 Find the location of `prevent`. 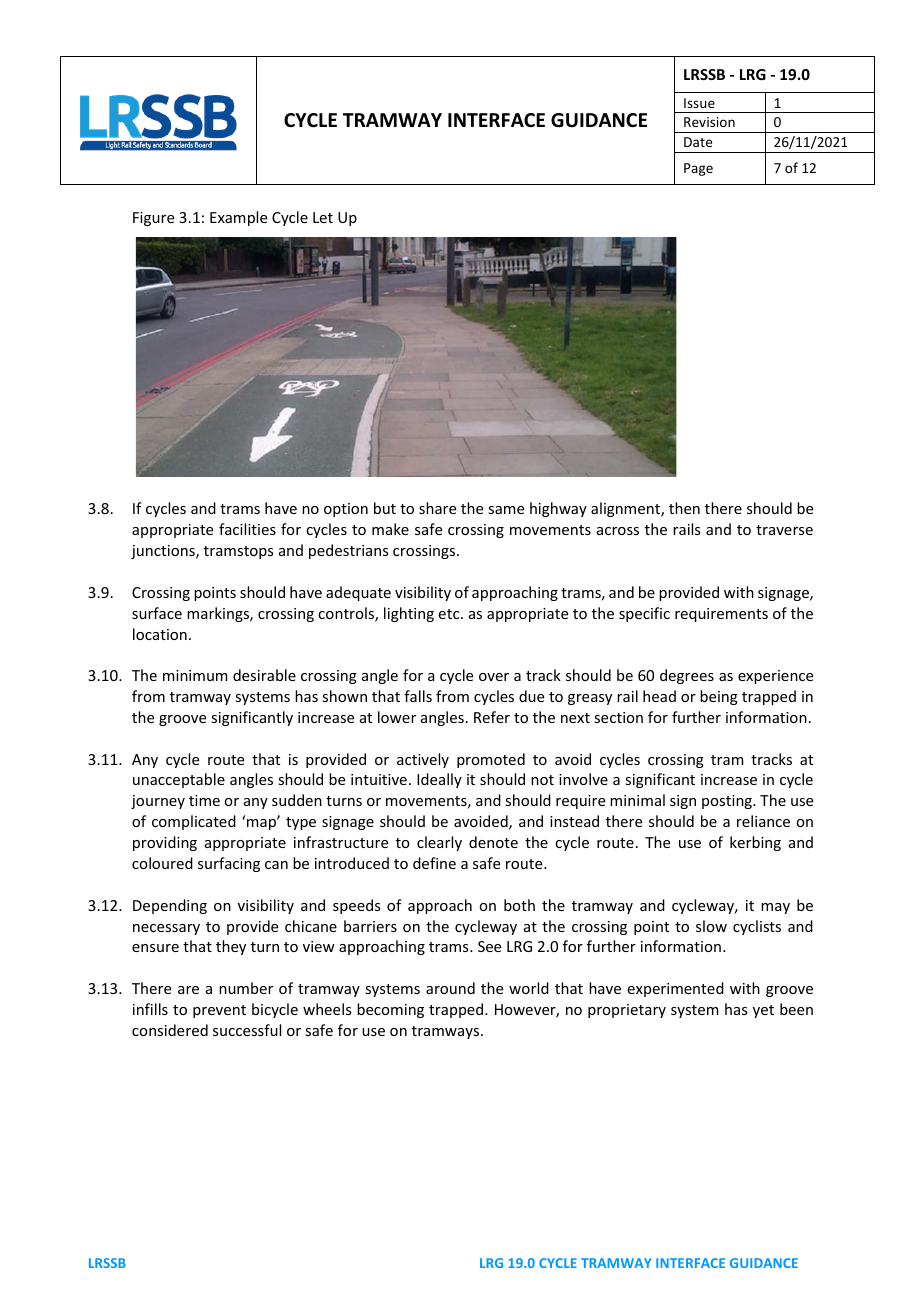

prevent is located at coordinates (219, 1011).
